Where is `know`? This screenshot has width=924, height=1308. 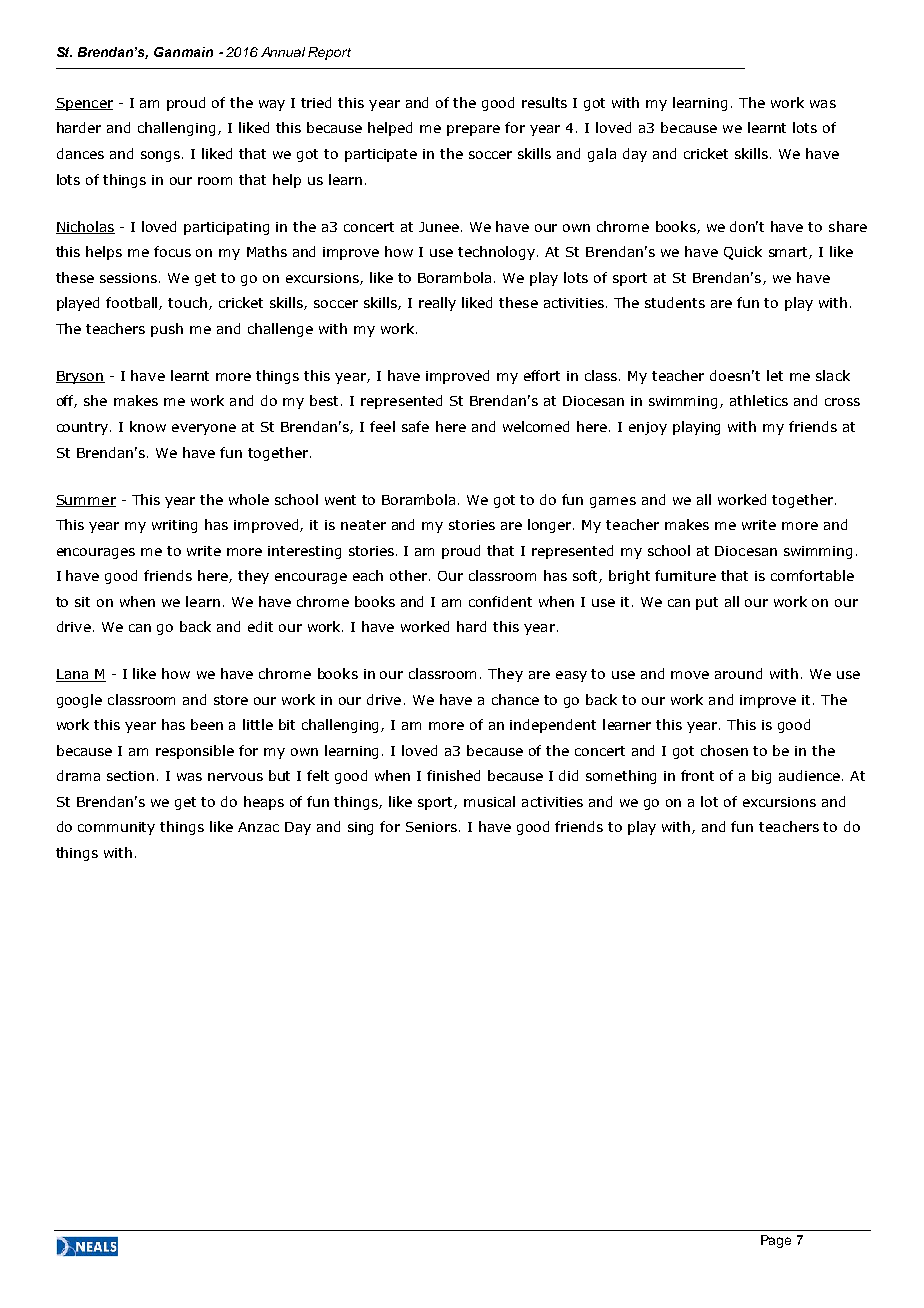 know is located at coordinates (148, 426).
